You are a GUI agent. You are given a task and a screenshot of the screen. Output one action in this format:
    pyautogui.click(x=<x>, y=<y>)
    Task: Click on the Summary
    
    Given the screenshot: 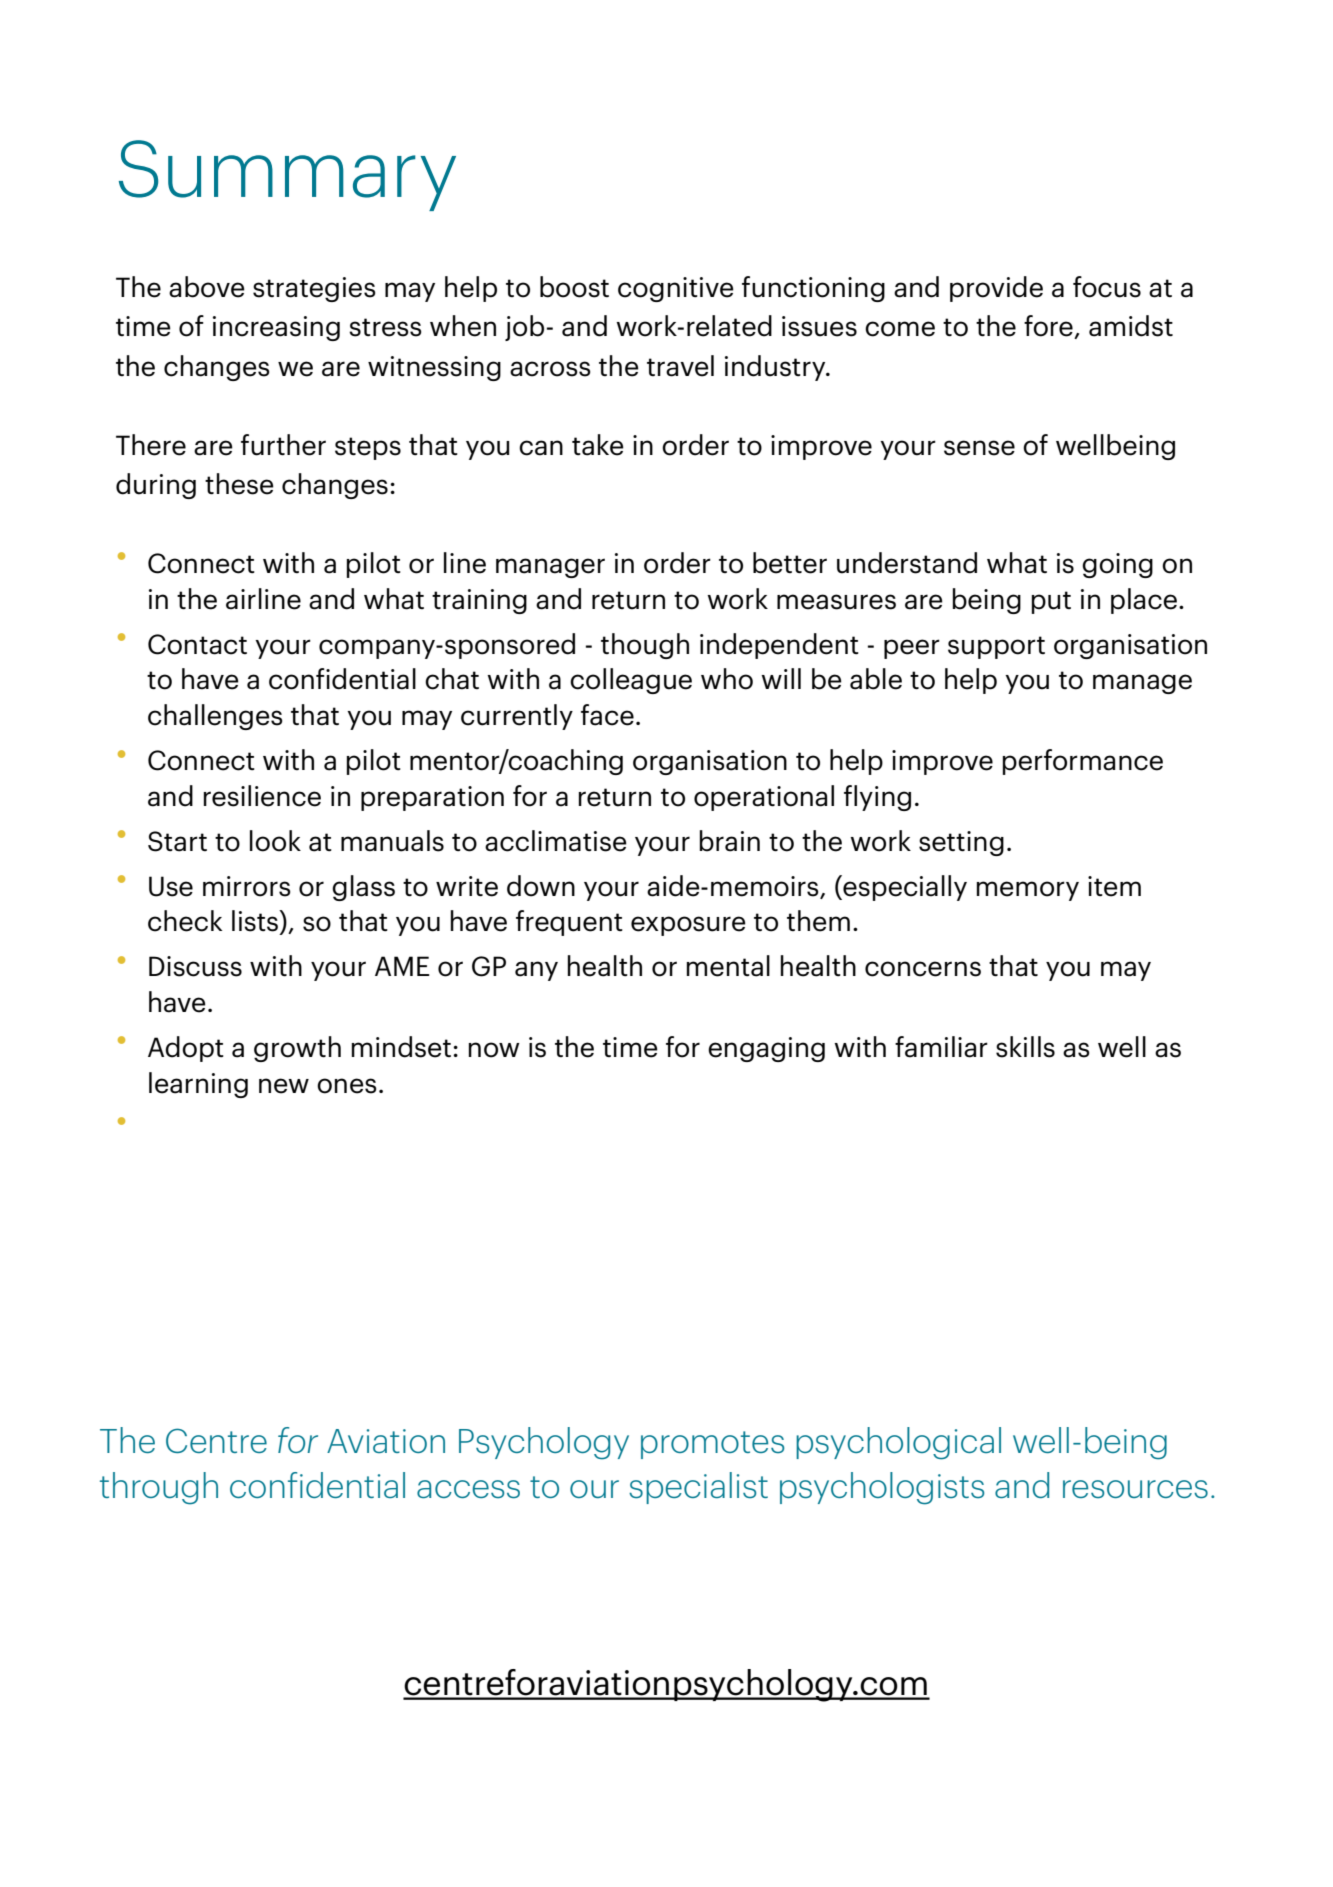 What is the action you would take?
    pyautogui.click(x=287, y=175)
